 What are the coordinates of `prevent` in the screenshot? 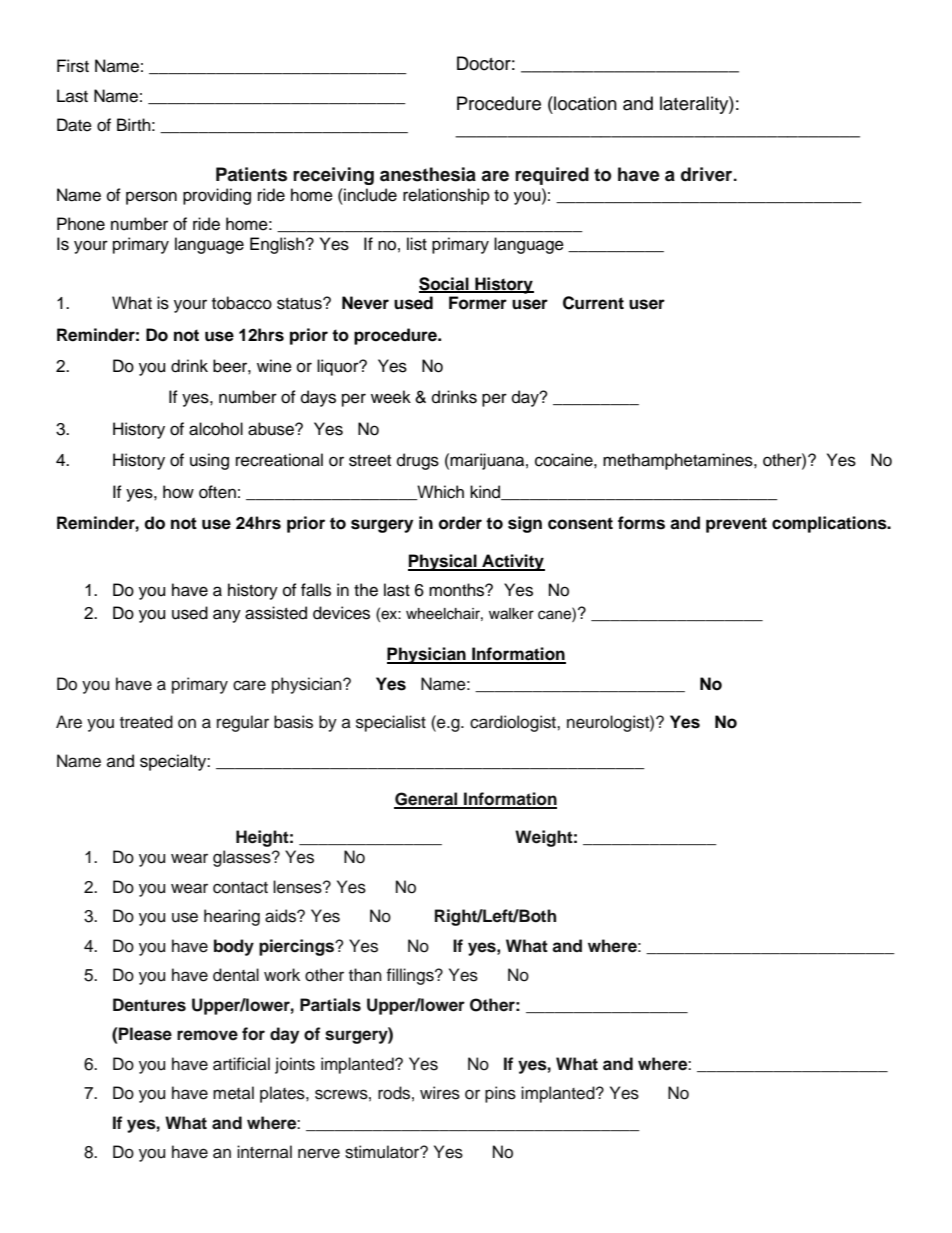 It's located at (736, 525).
